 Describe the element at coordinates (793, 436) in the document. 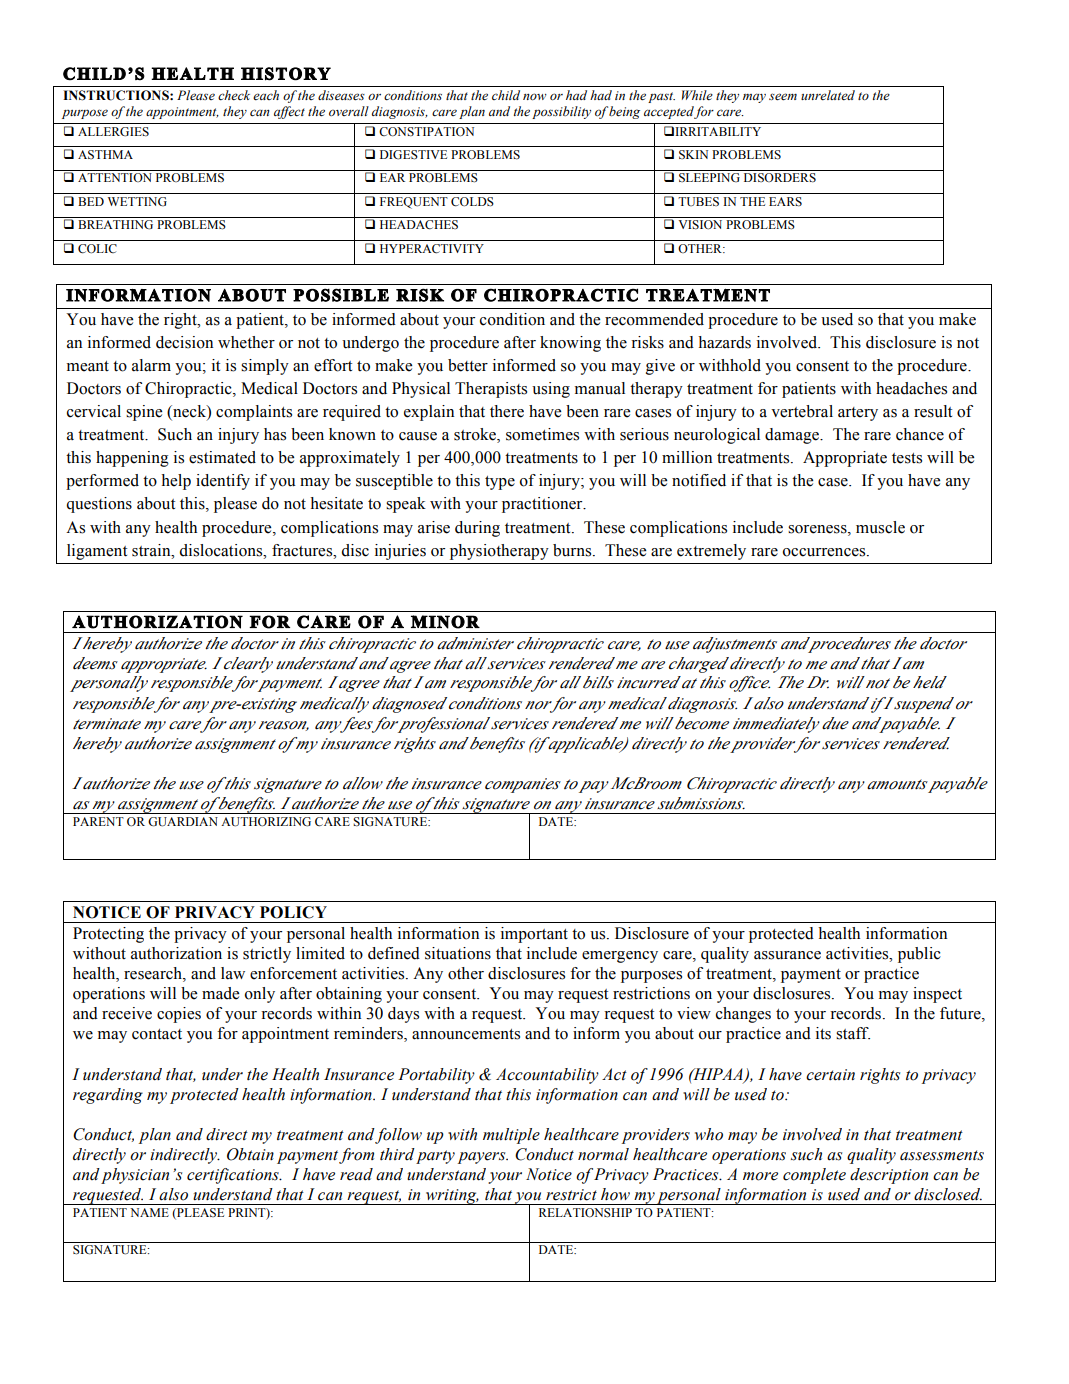

I see `damage` at that location.
